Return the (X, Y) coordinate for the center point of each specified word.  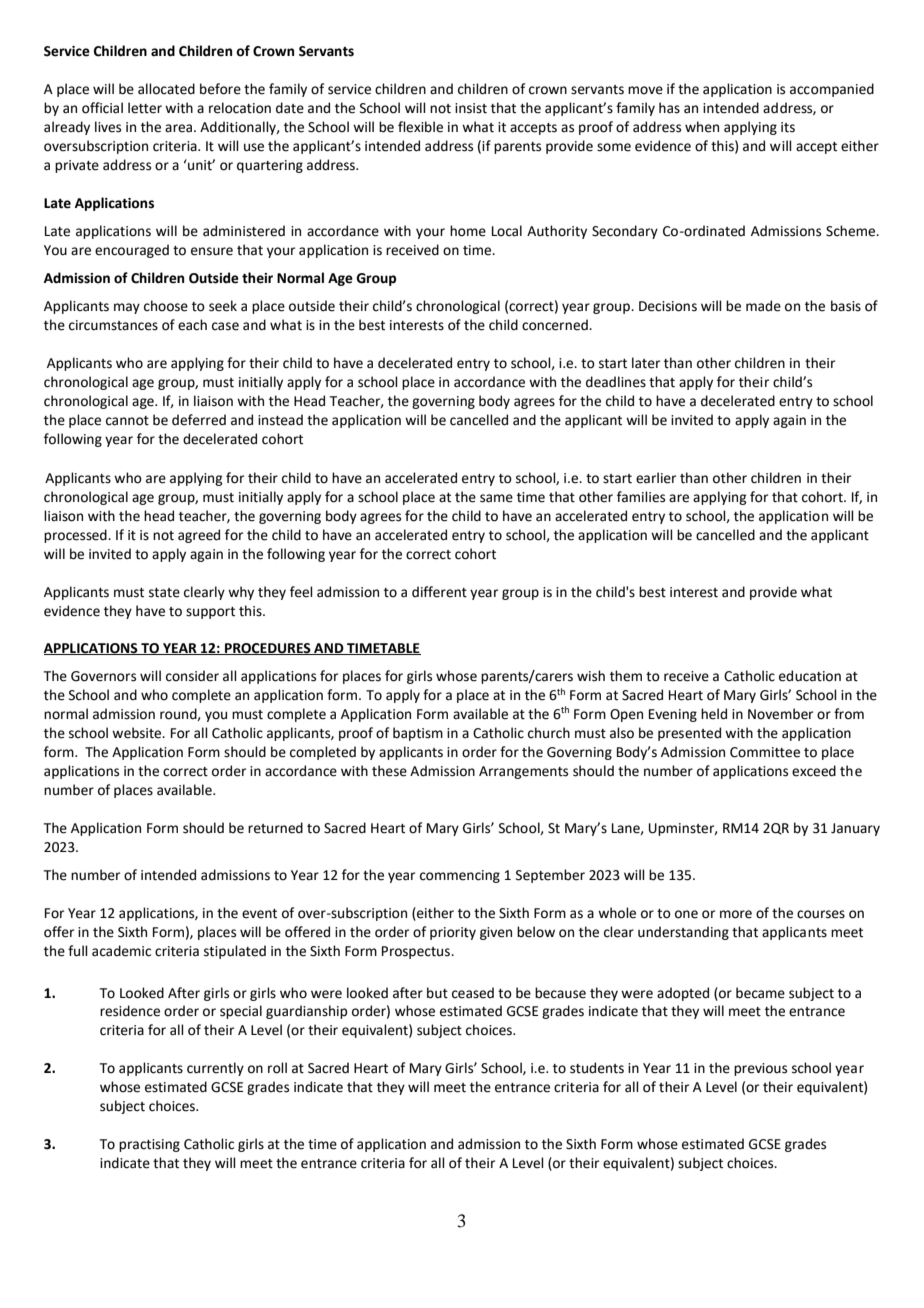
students (597, 1068)
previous (760, 1069)
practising (149, 1145)
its (788, 127)
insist (471, 108)
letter (145, 108)
